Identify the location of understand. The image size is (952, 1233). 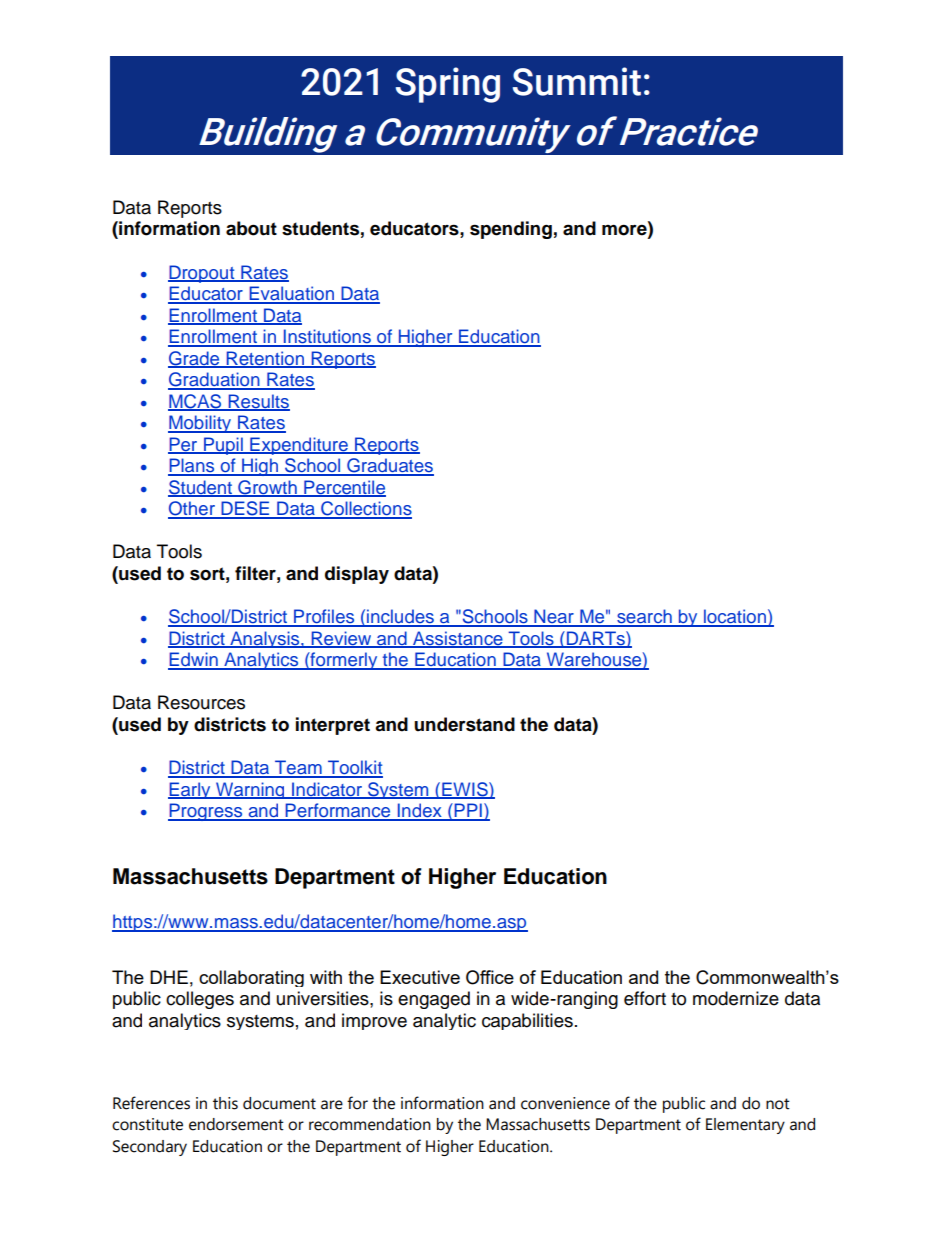
(464, 724).
